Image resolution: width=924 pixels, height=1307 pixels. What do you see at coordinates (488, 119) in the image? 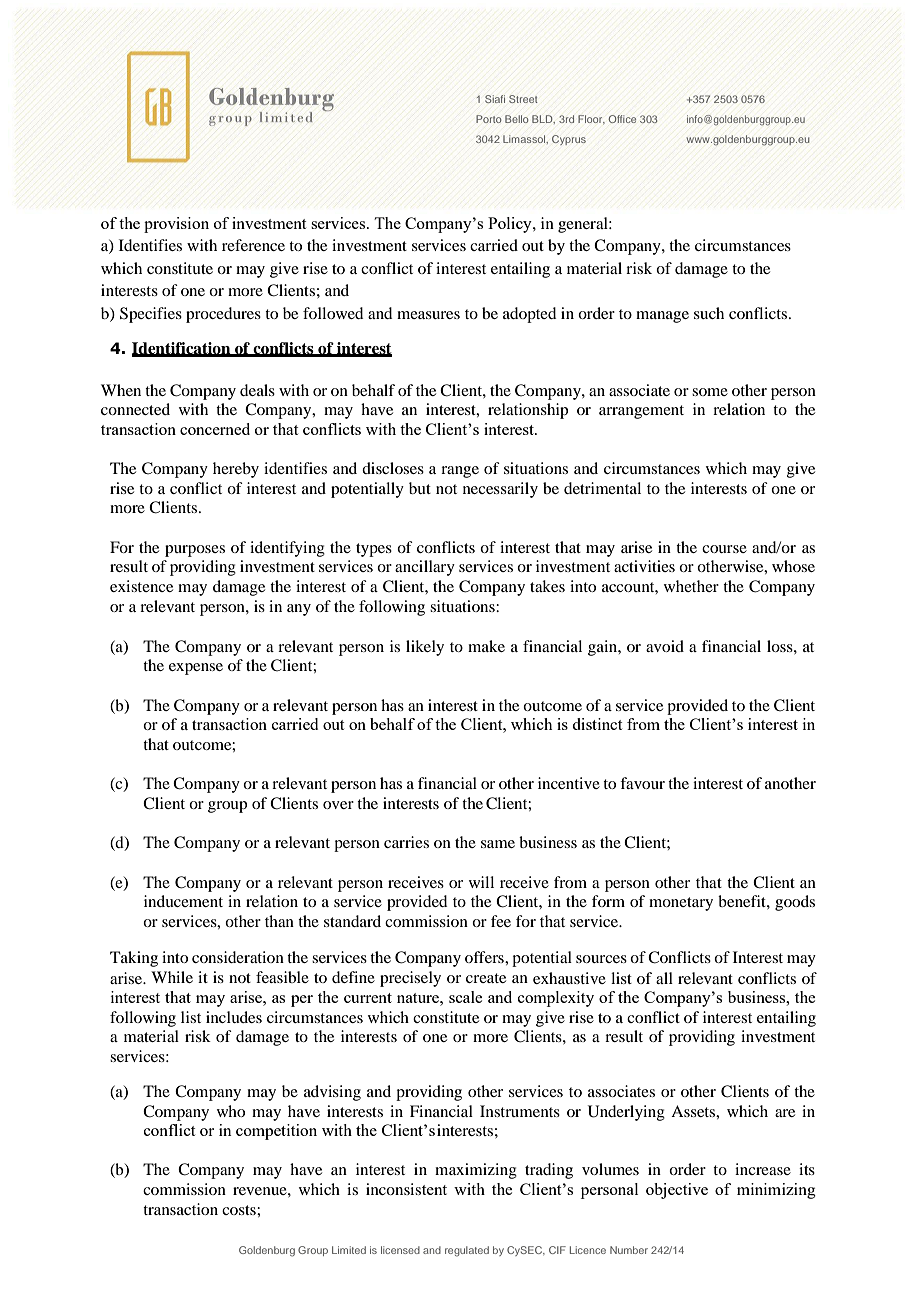
I see `Porto` at bounding box center [488, 119].
